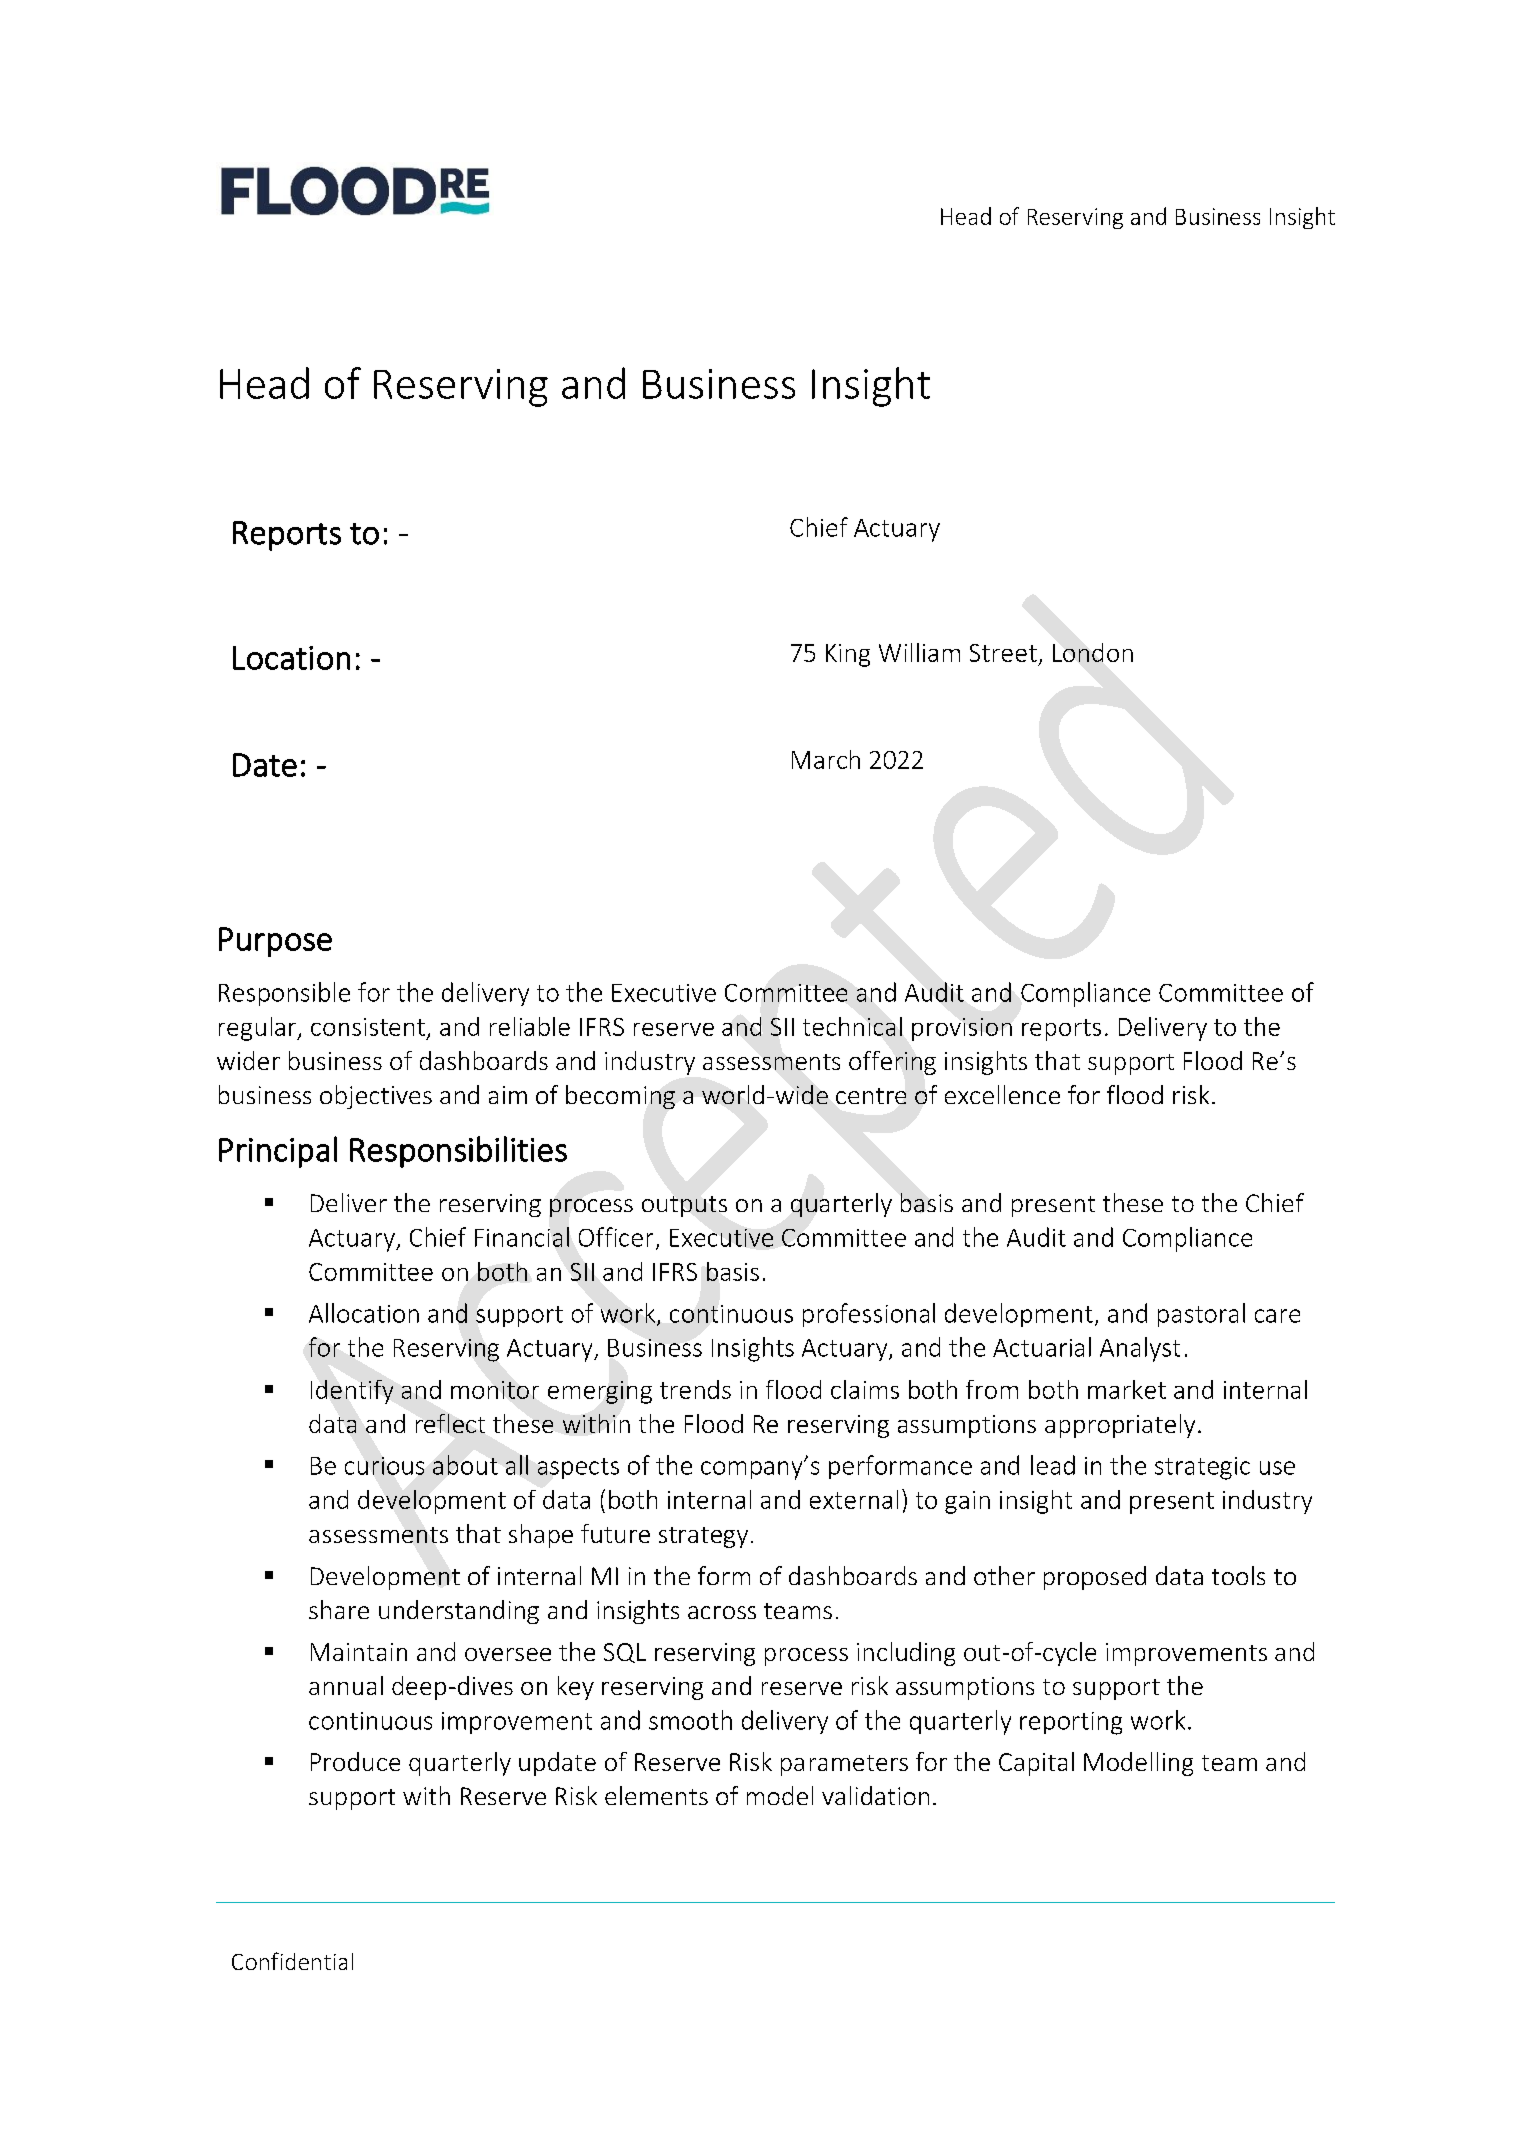 The width and height of the screenshot is (1515, 2143). I want to click on strategy, so click(703, 1537).
